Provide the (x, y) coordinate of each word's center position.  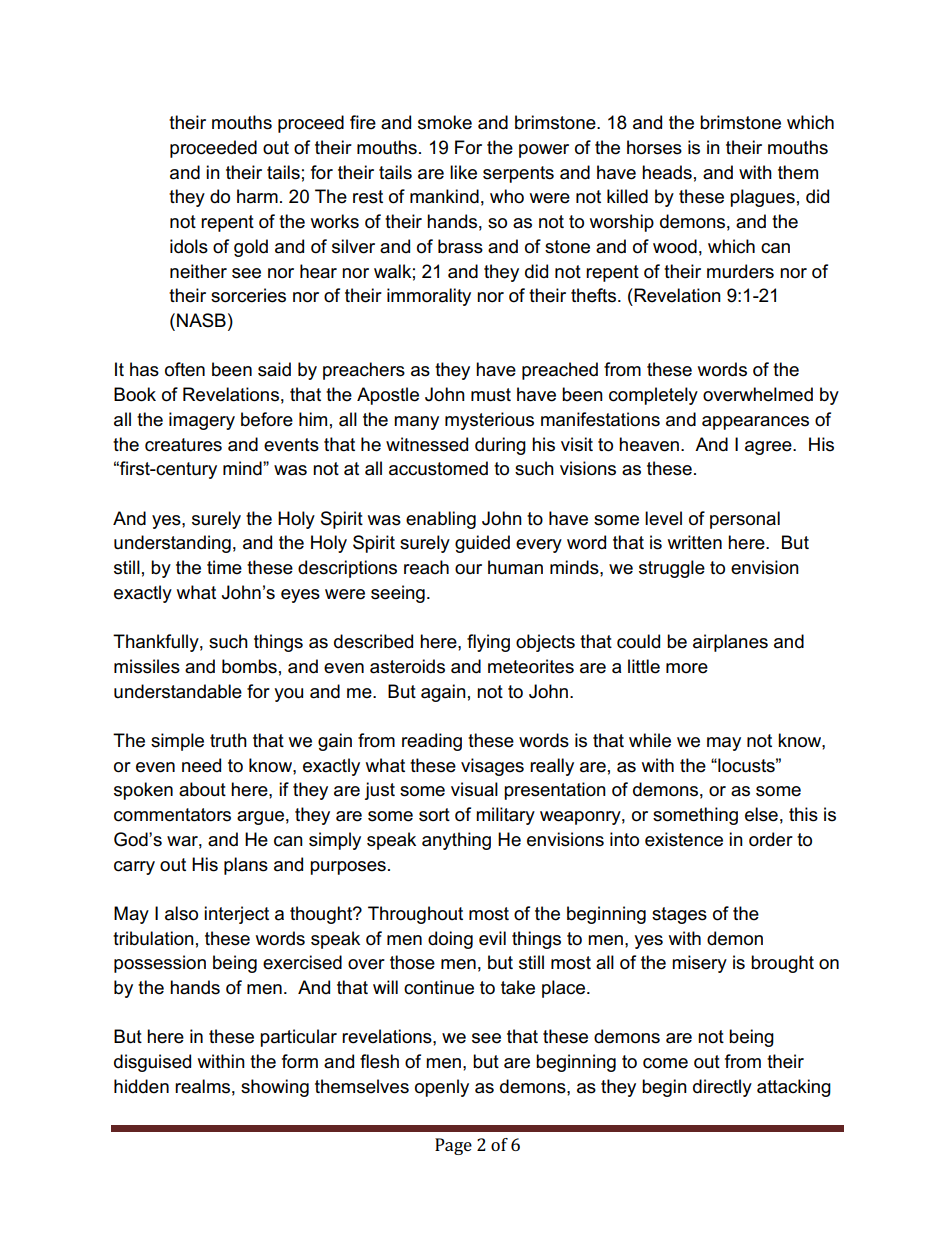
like (463, 172)
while (650, 740)
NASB (201, 320)
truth (228, 740)
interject (236, 915)
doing (450, 940)
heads (667, 172)
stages (679, 915)
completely (653, 396)
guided (482, 544)
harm (257, 196)
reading (432, 742)
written (695, 542)
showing (275, 1088)
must (491, 395)
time (224, 567)
